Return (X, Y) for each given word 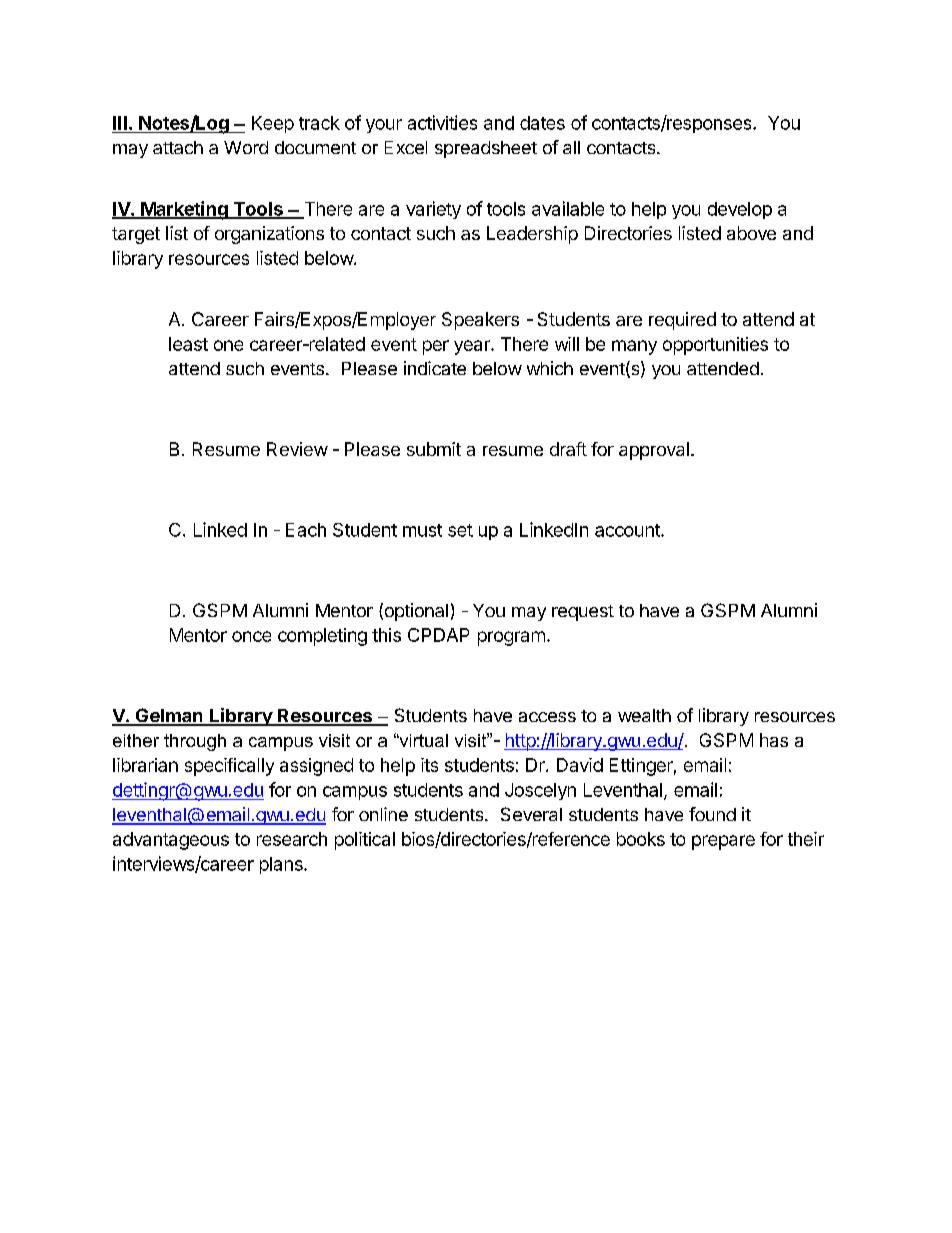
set (460, 530)
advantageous (171, 841)
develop (740, 210)
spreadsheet (486, 149)
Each (306, 530)
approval (654, 451)
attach (178, 147)
